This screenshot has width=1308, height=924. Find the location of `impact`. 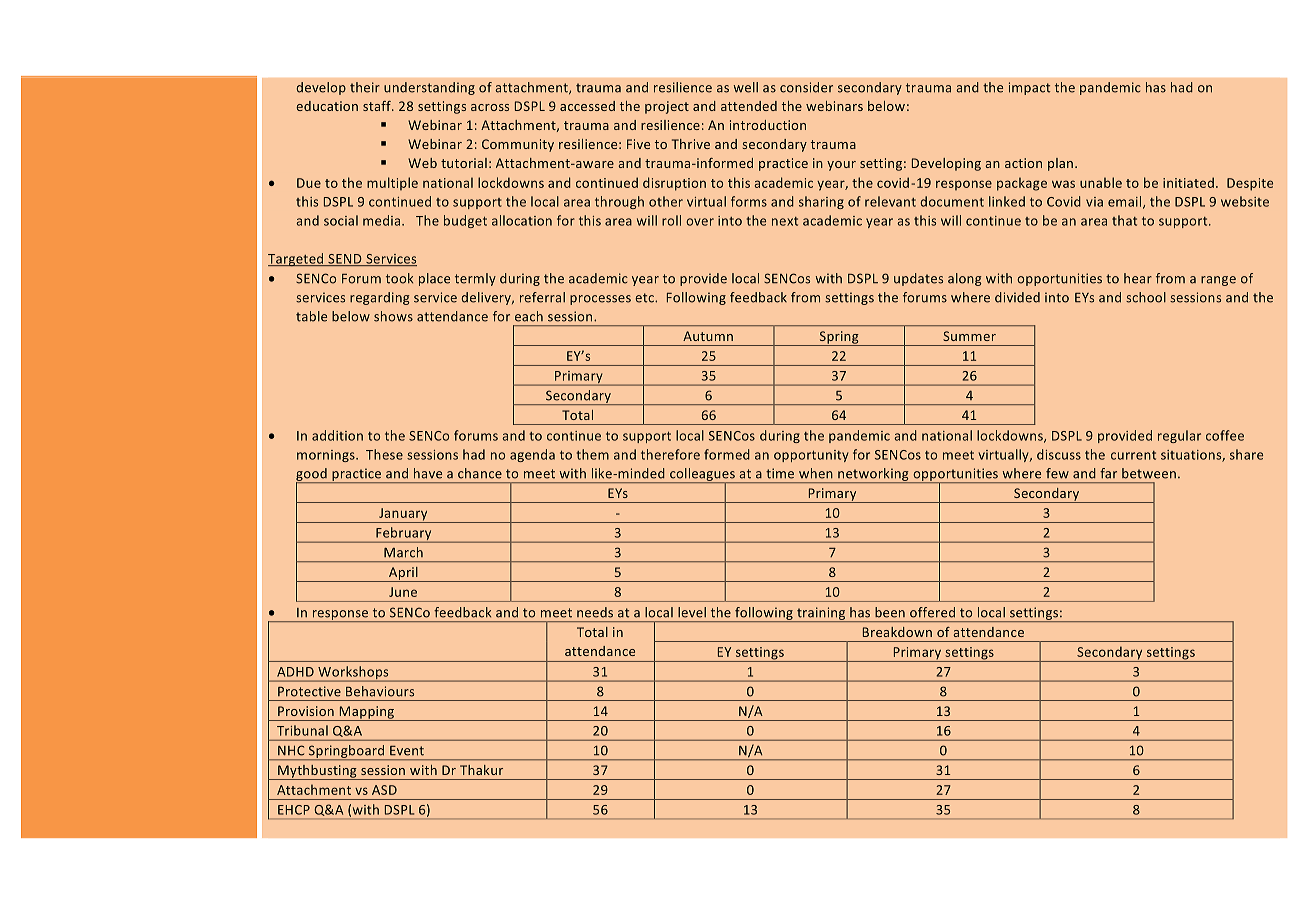

impact is located at coordinates (1029, 88).
